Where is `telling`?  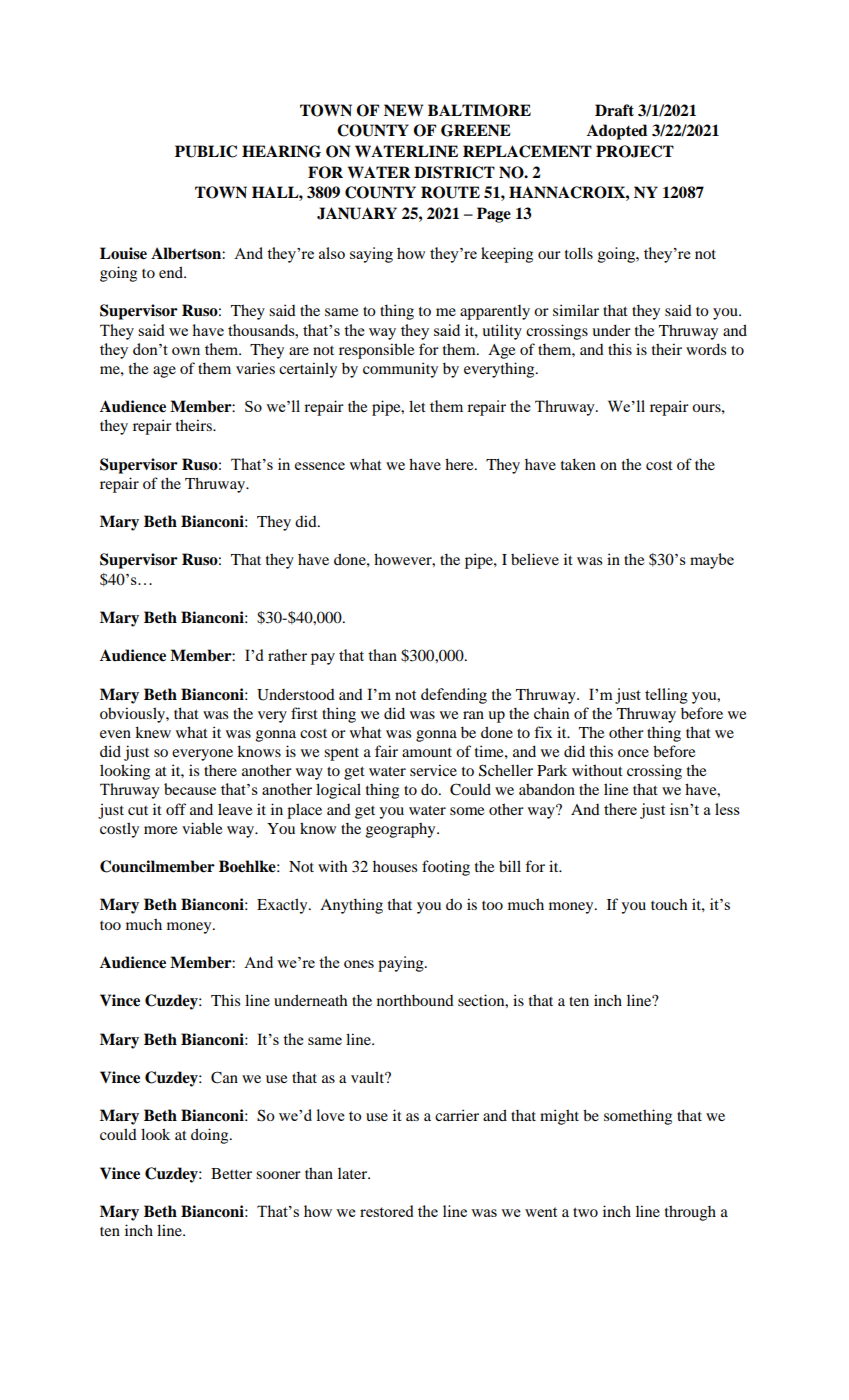
telling is located at coordinates (666, 696).
